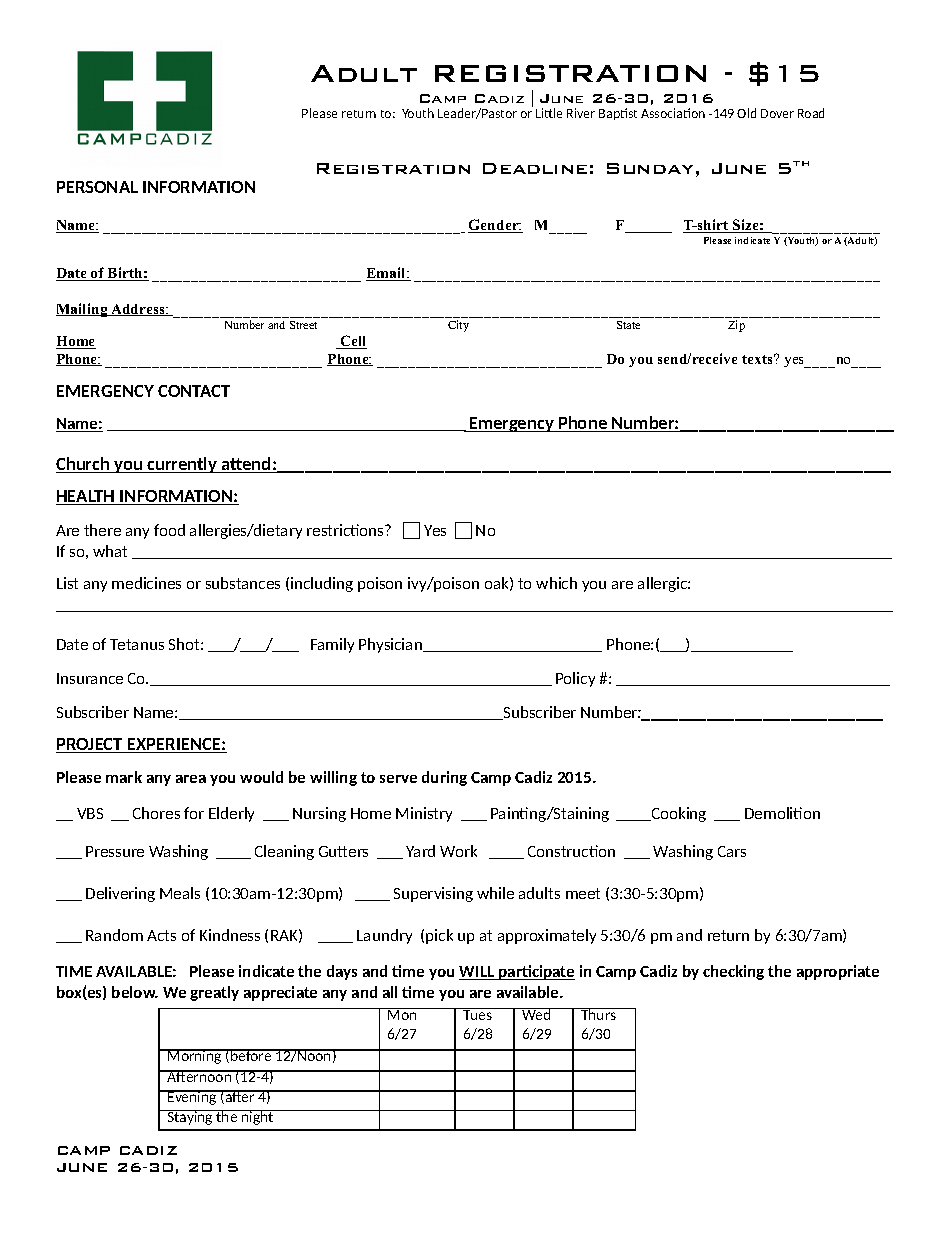  Describe the element at coordinates (733, 972) in the screenshot. I see `checking` at that location.
